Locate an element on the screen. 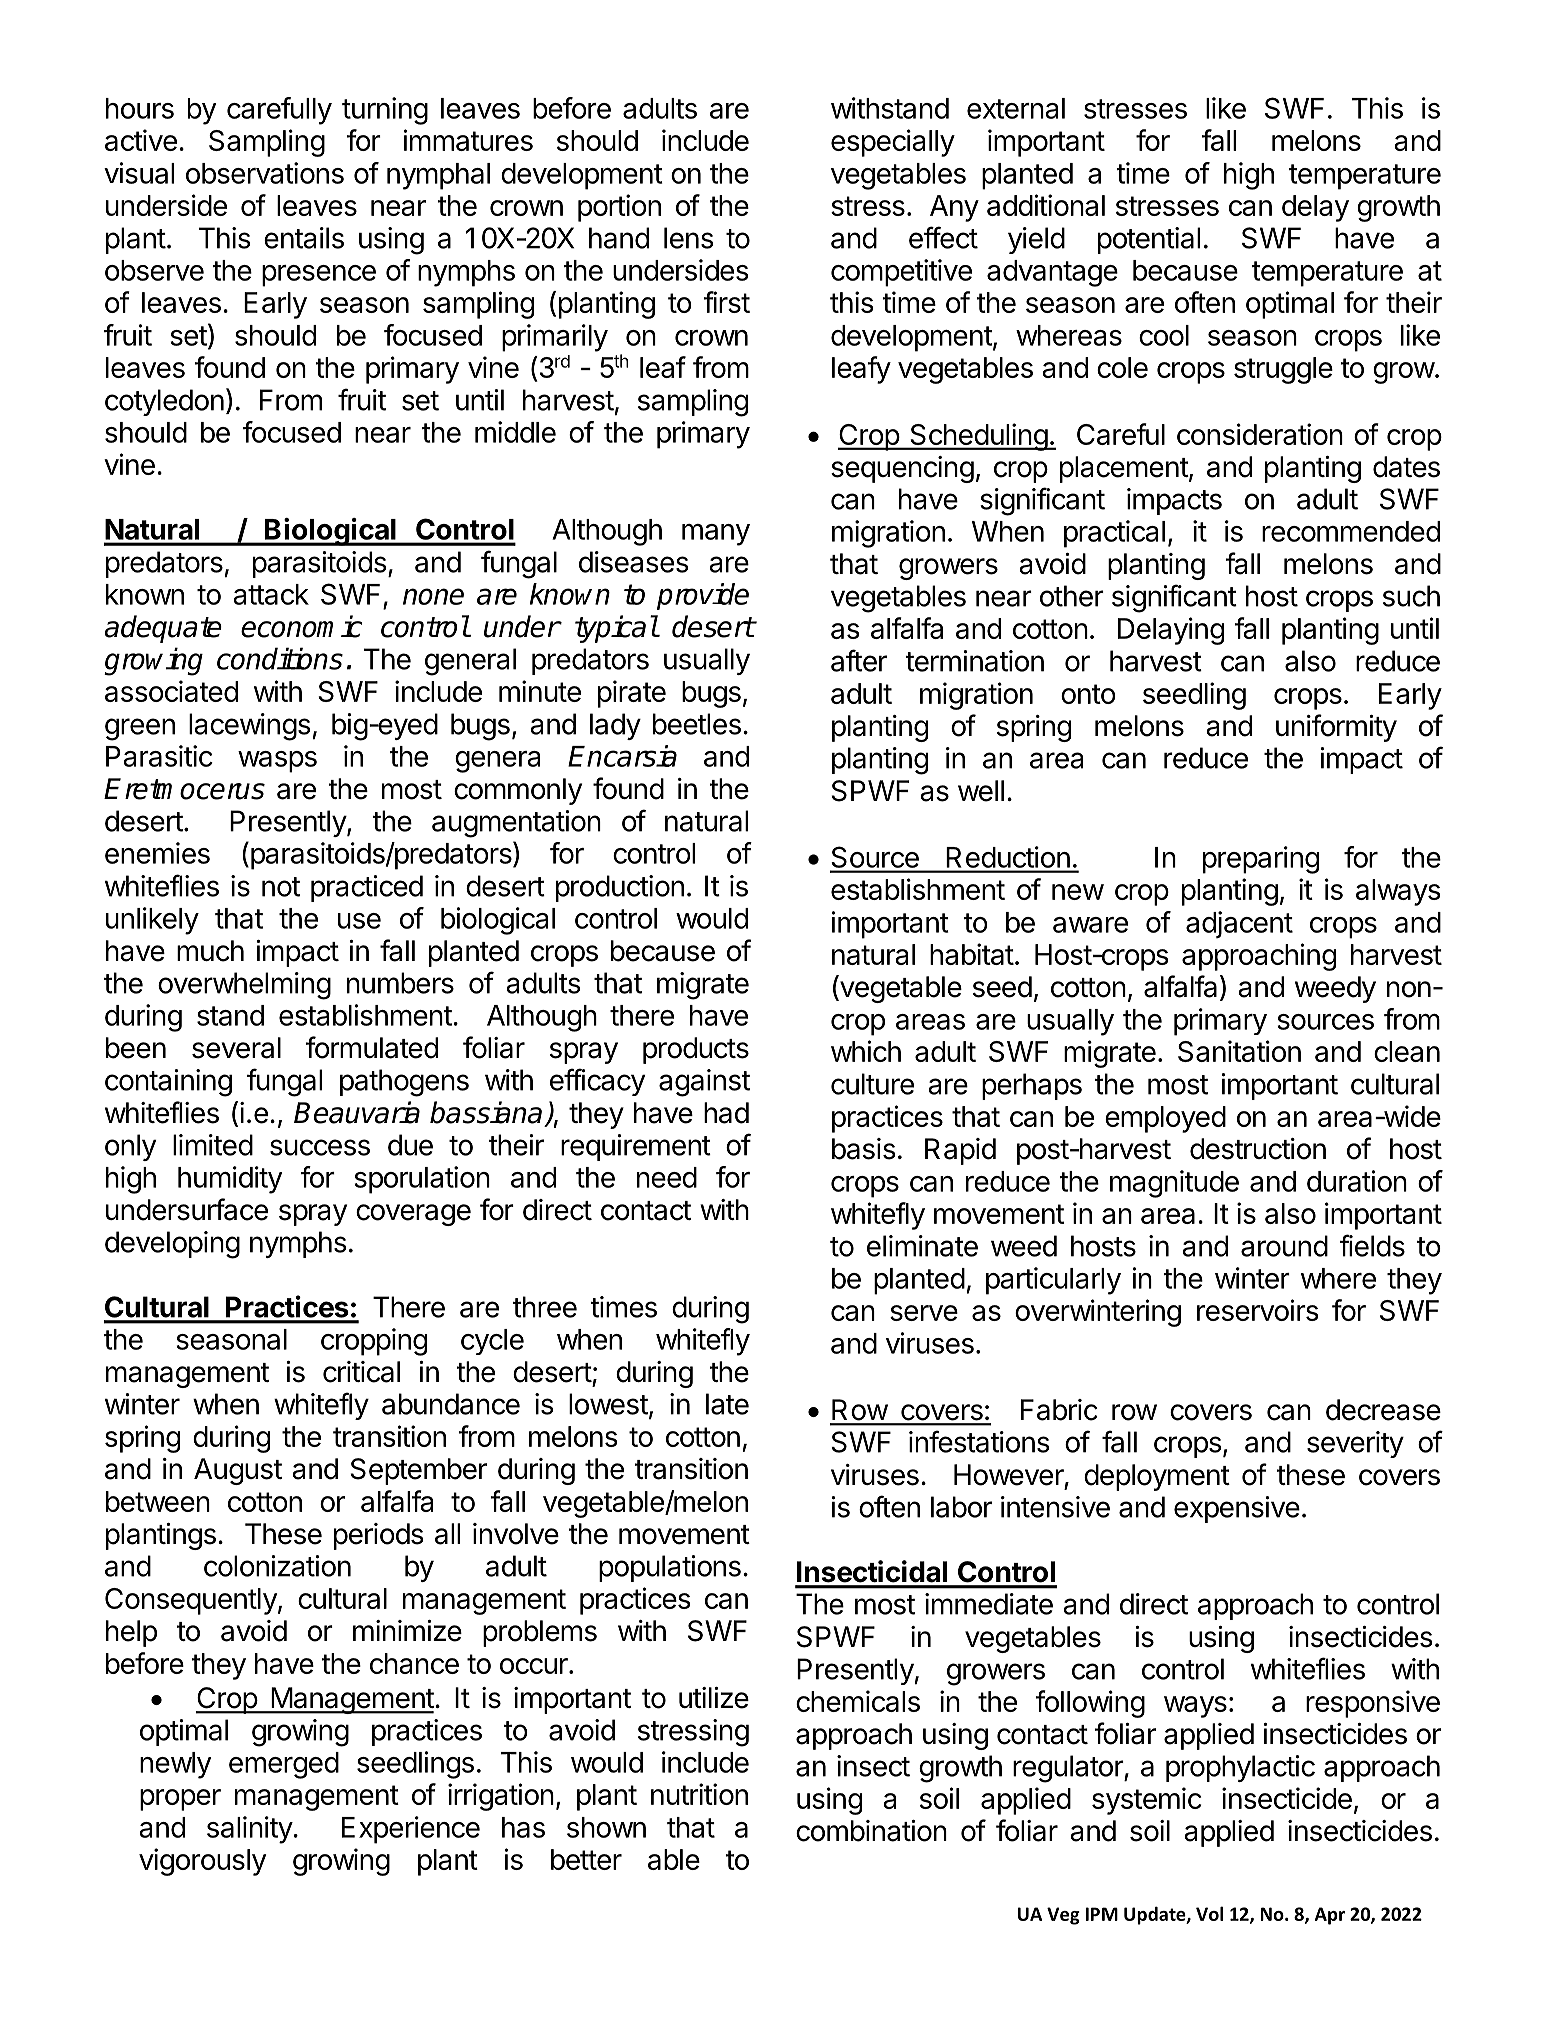  overwhelming is located at coordinates (244, 986).
